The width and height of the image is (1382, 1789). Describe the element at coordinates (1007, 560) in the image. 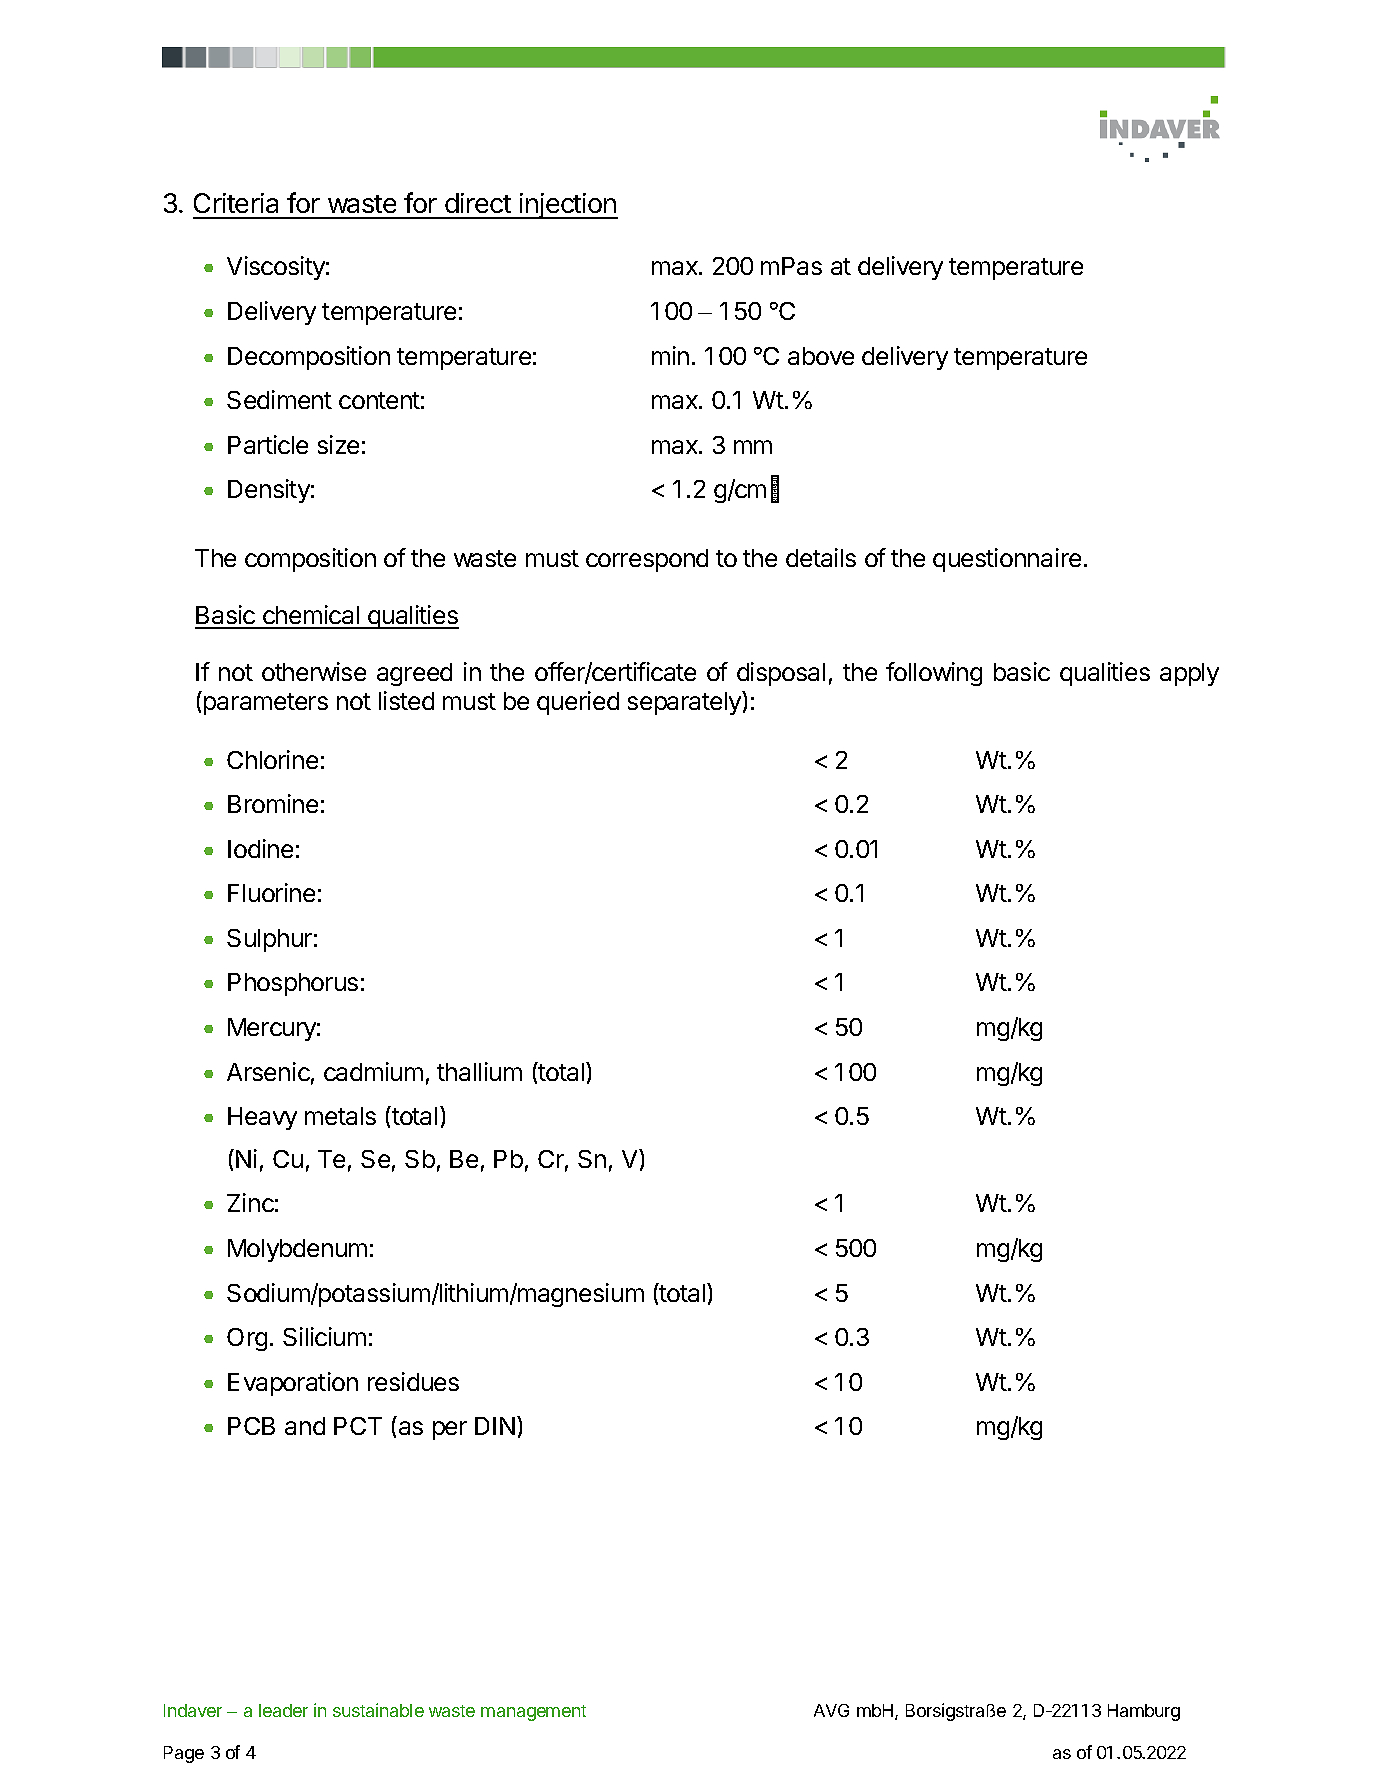

I see `questionnaire` at that location.
